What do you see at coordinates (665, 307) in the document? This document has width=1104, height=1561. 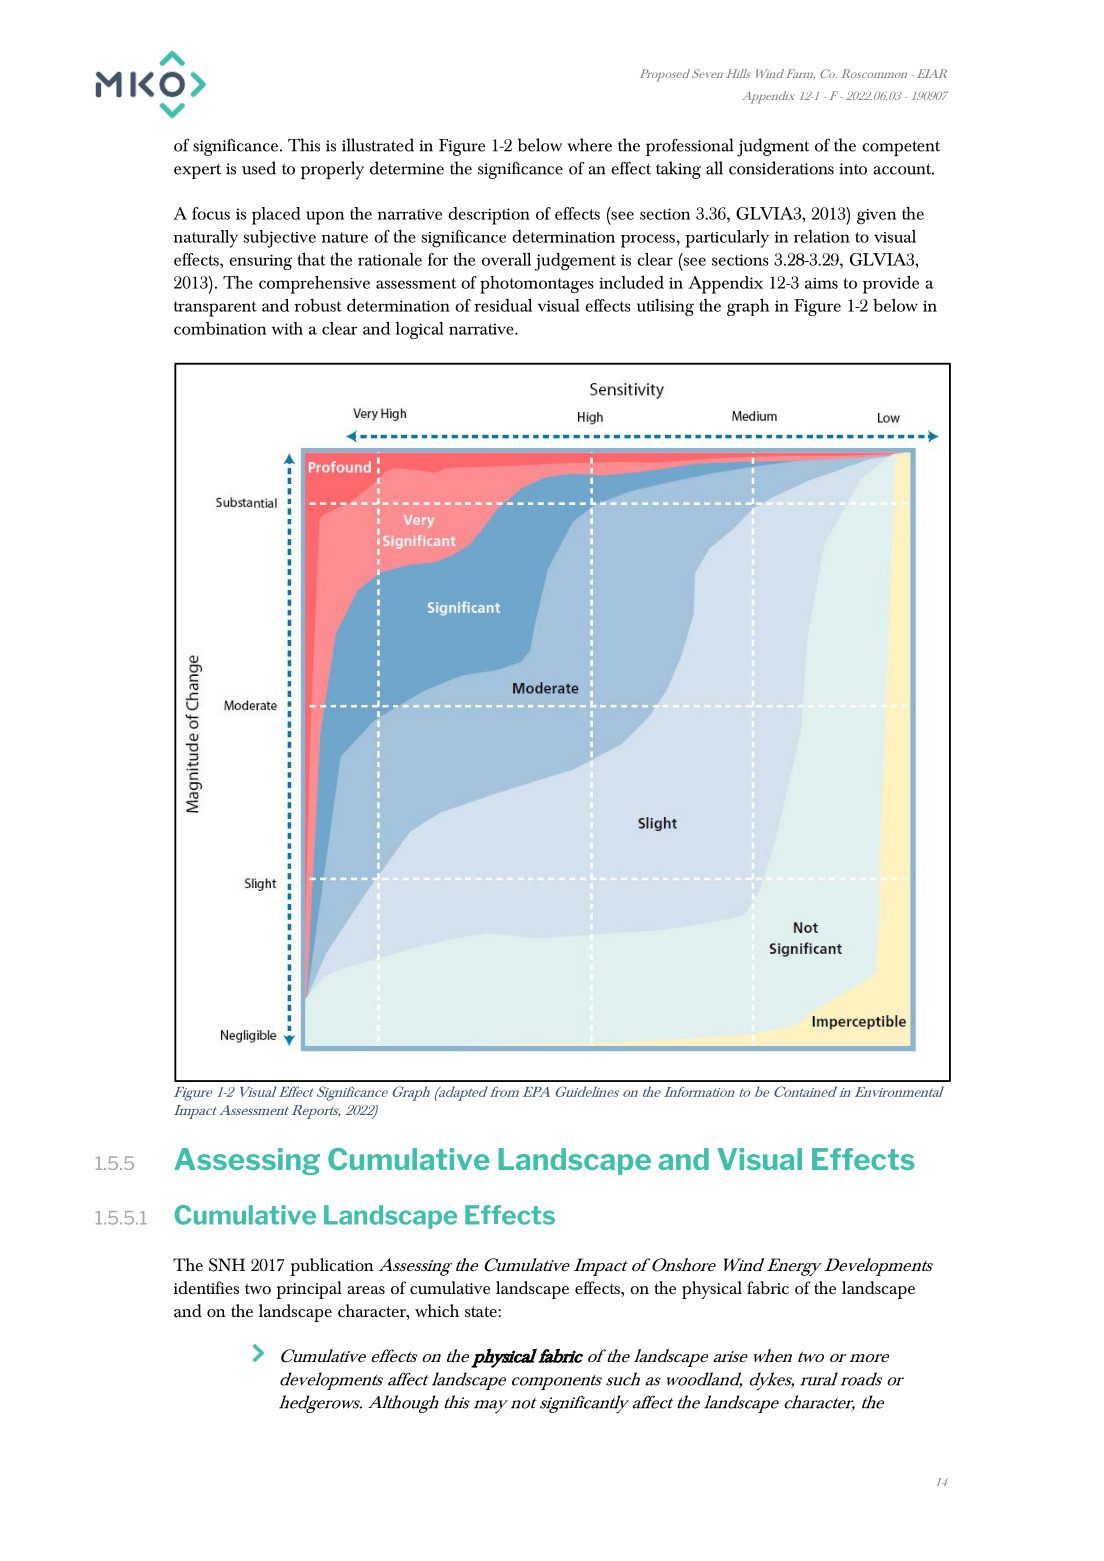 I see `utilising` at bounding box center [665, 307].
